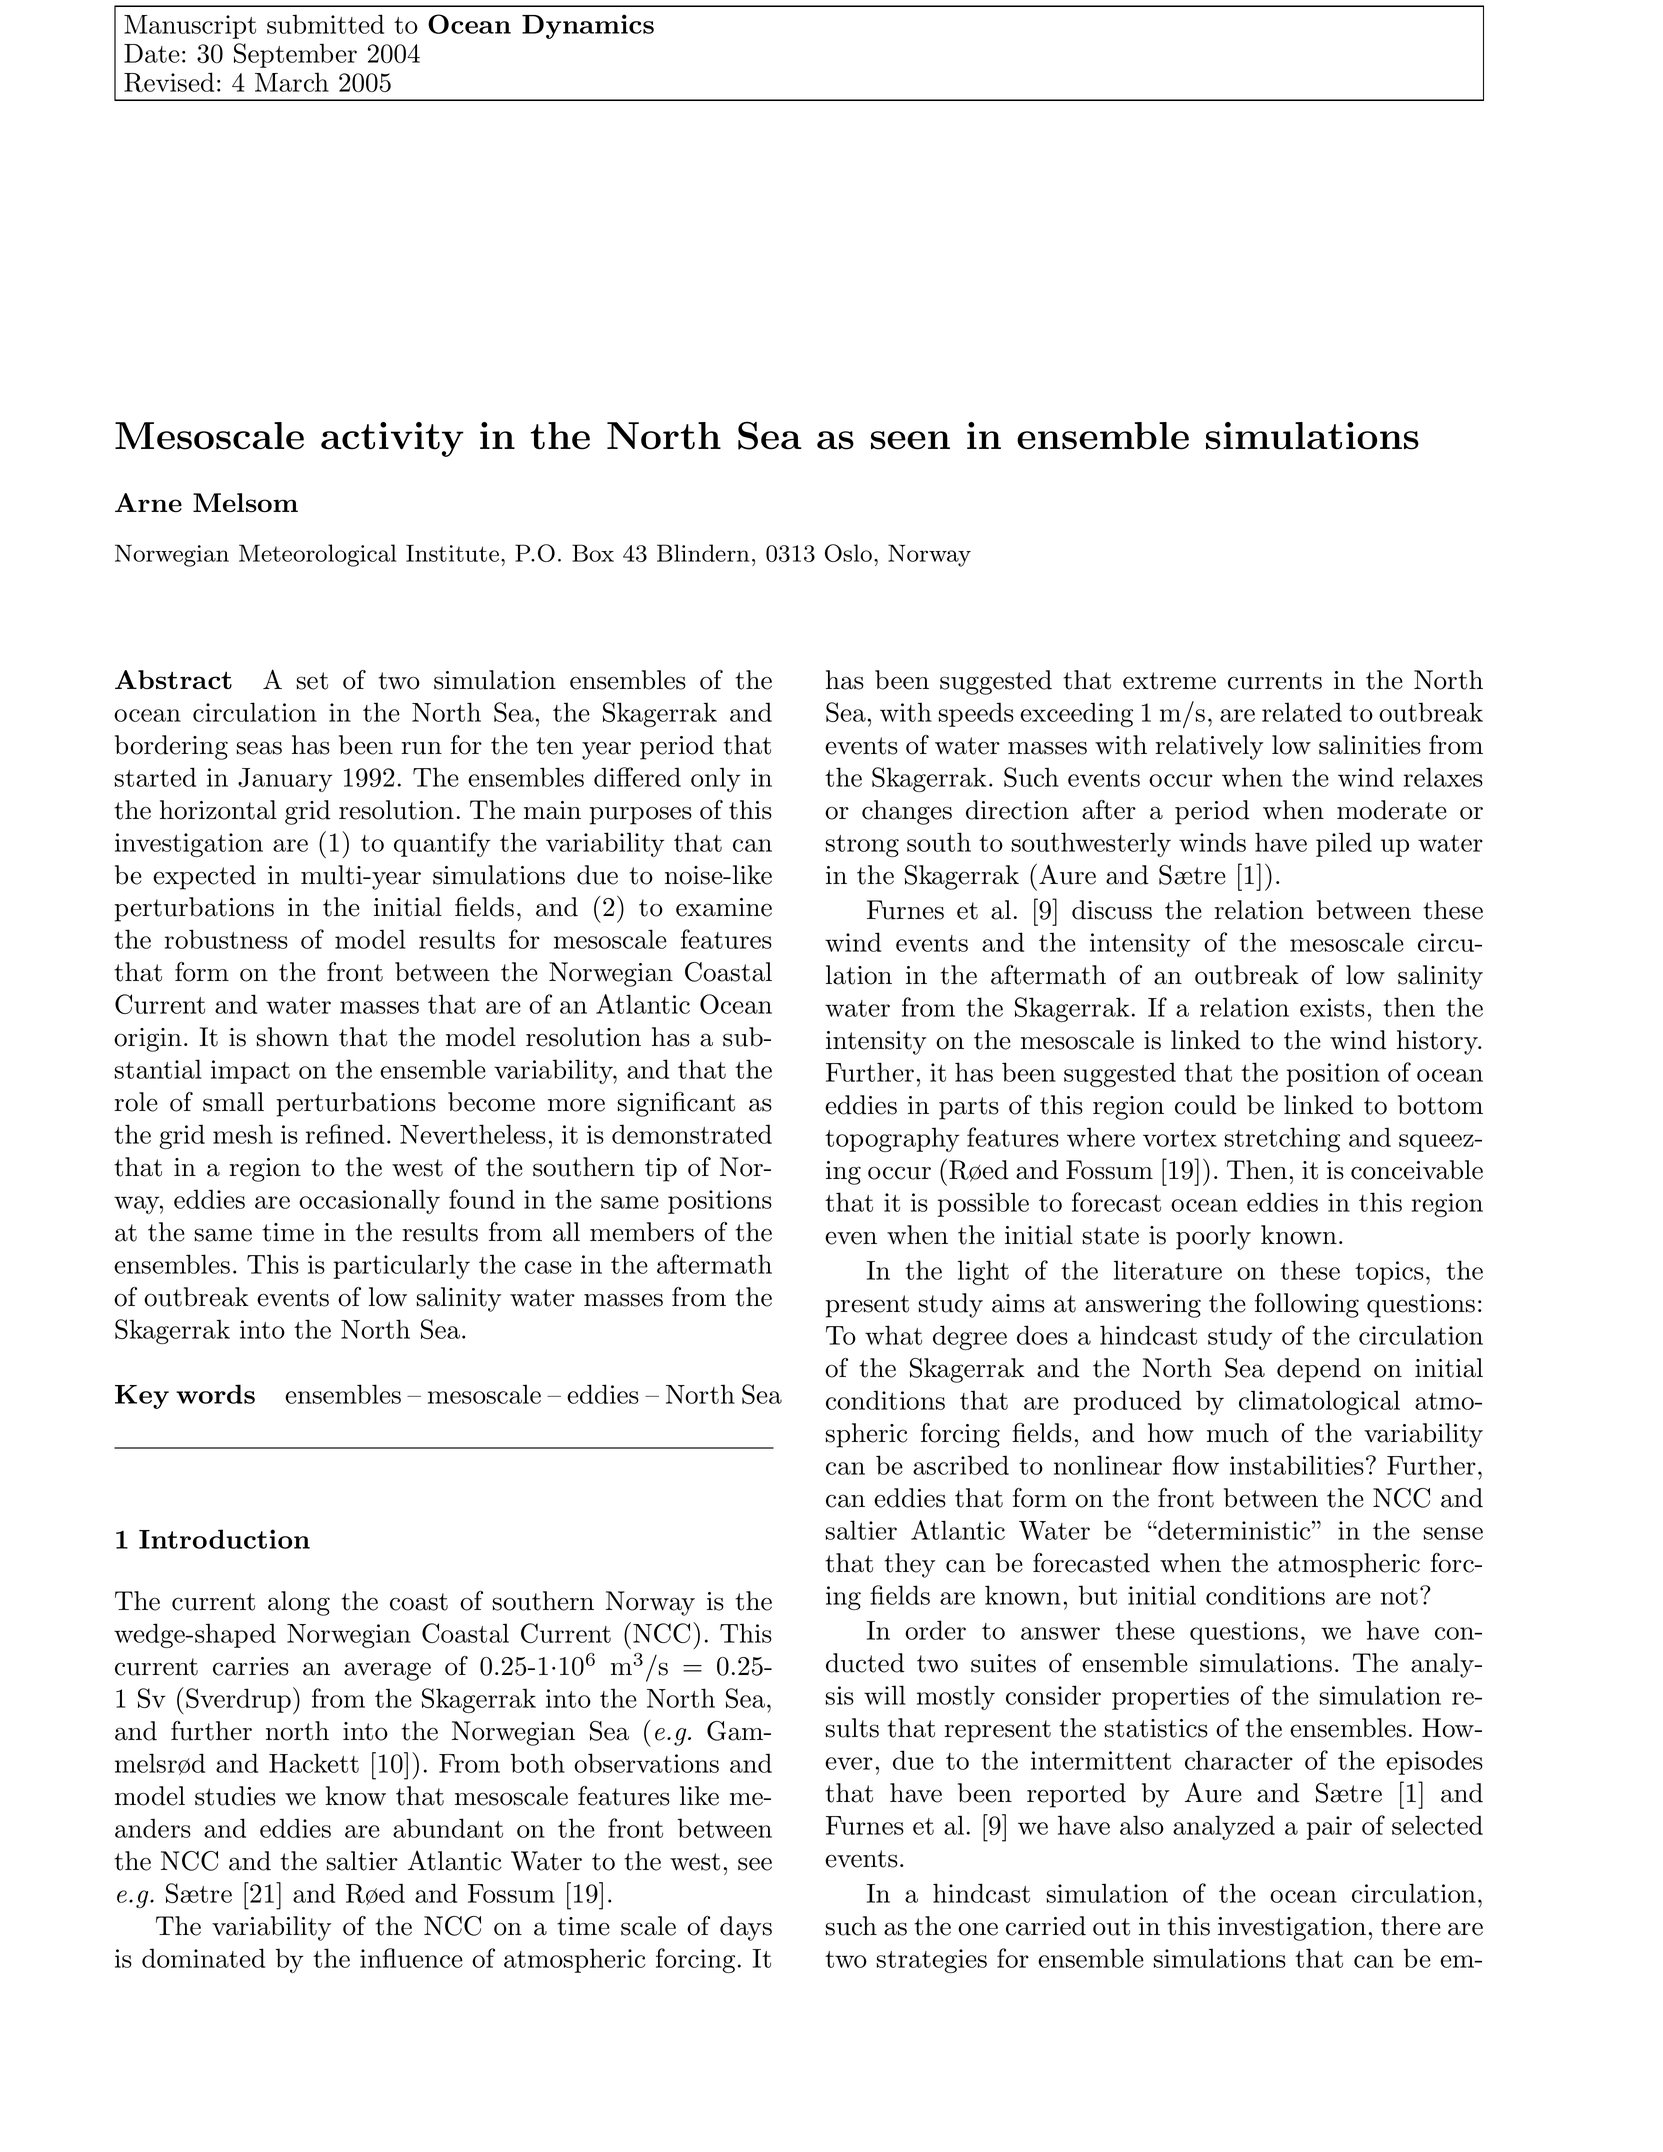  I want to click on dominated, so click(203, 1958).
